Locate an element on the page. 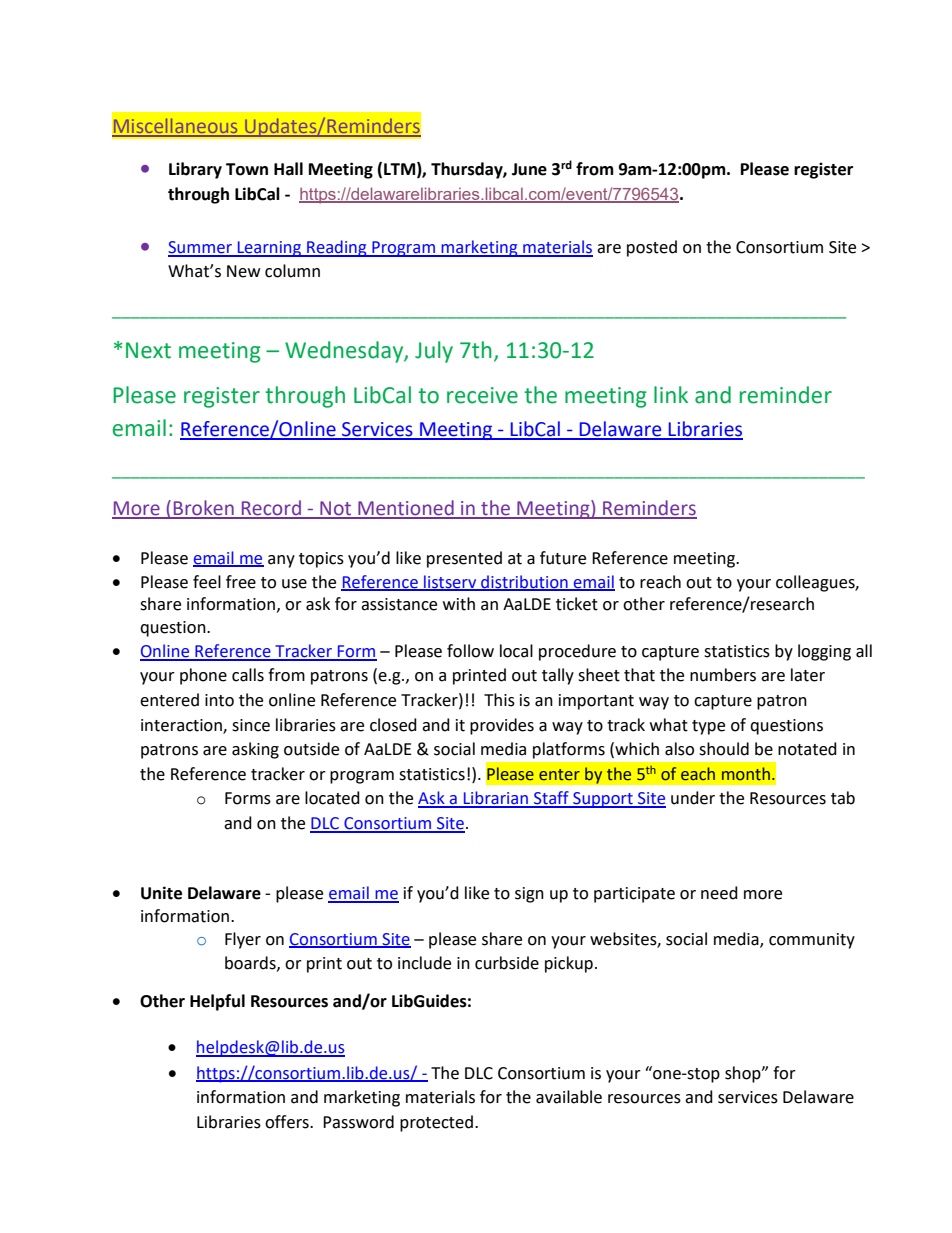 The width and height of the image is (952, 1233). Town is located at coordinates (247, 169).
